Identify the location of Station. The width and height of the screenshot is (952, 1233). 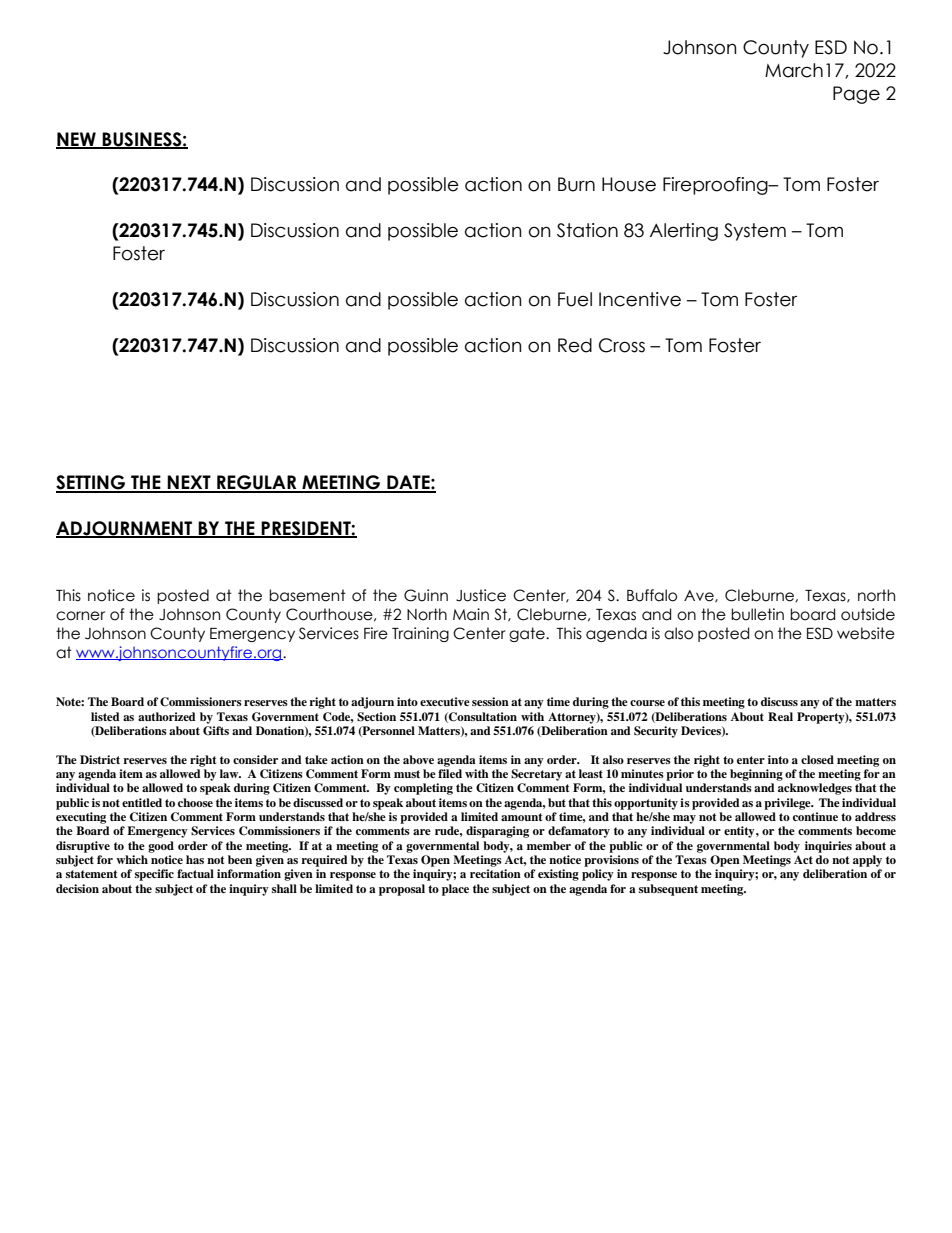
(587, 230).
